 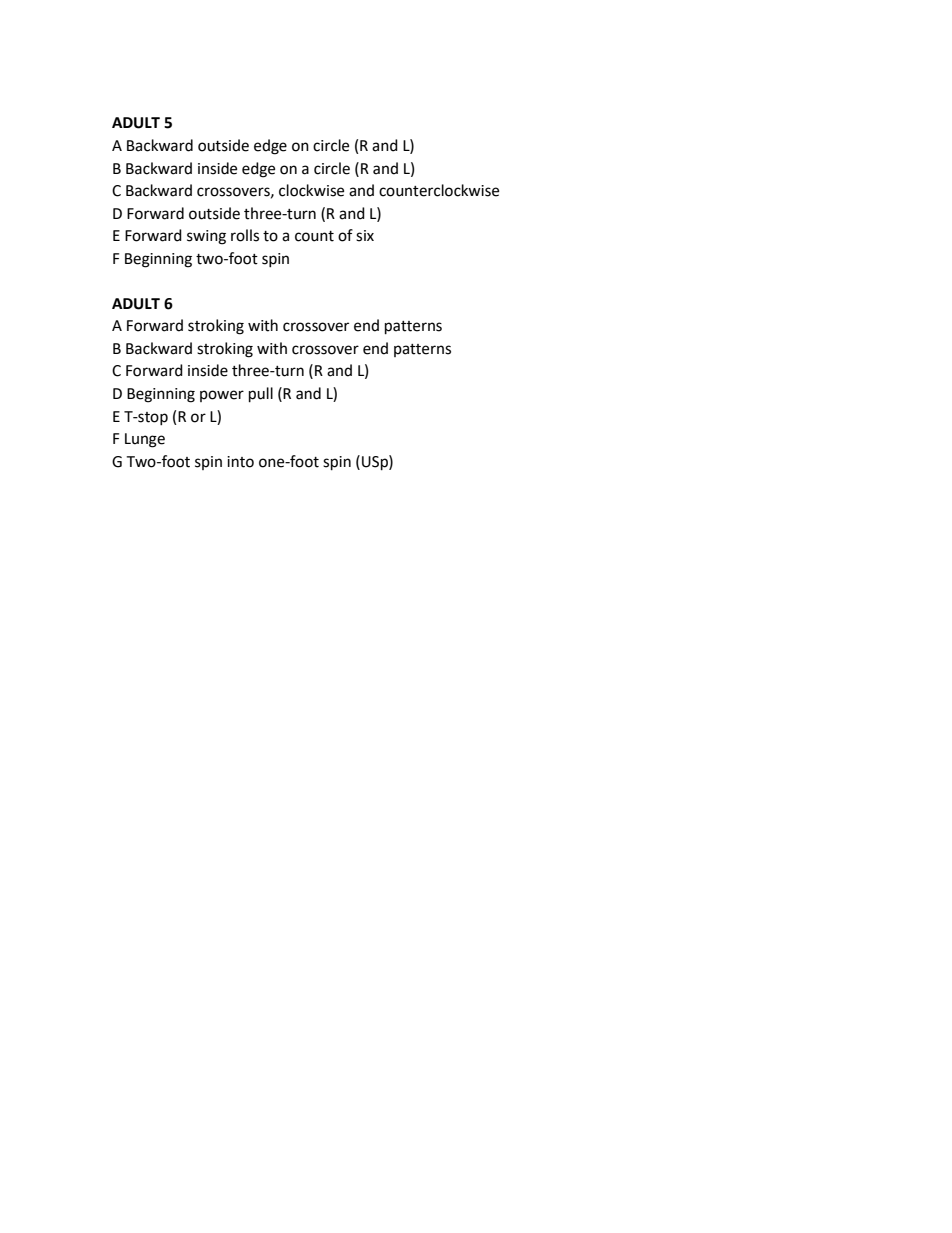 What do you see at coordinates (240, 462) in the image?
I see `into` at bounding box center [240, 462].
